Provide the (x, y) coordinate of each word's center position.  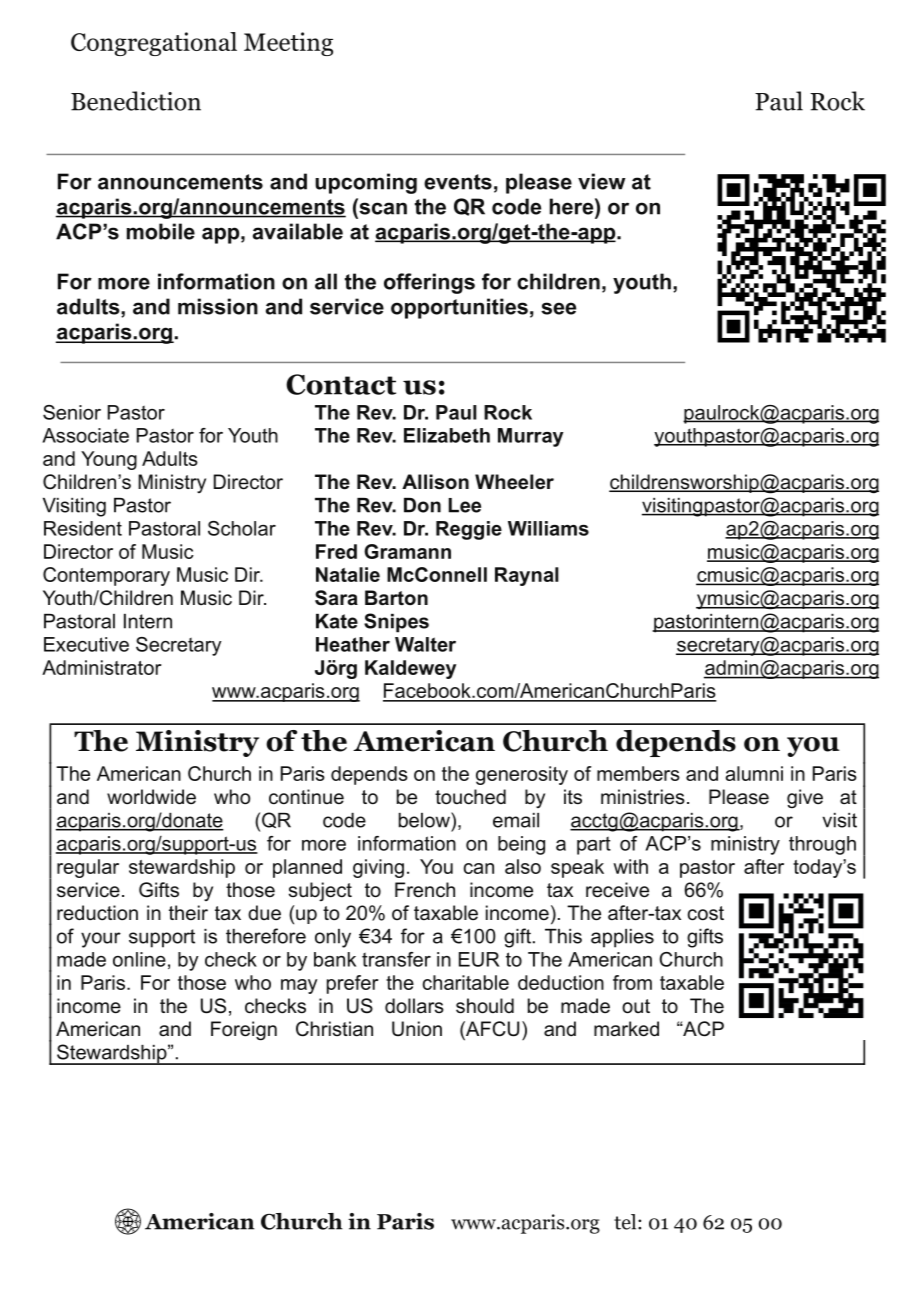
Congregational (154, 44)
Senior (72, 412)
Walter (425, 644)
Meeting (288, 44)
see (558, 308)
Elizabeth (447, 435)
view (602, 181)
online (139, 959)
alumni (754, 773)
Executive (86, 644)
